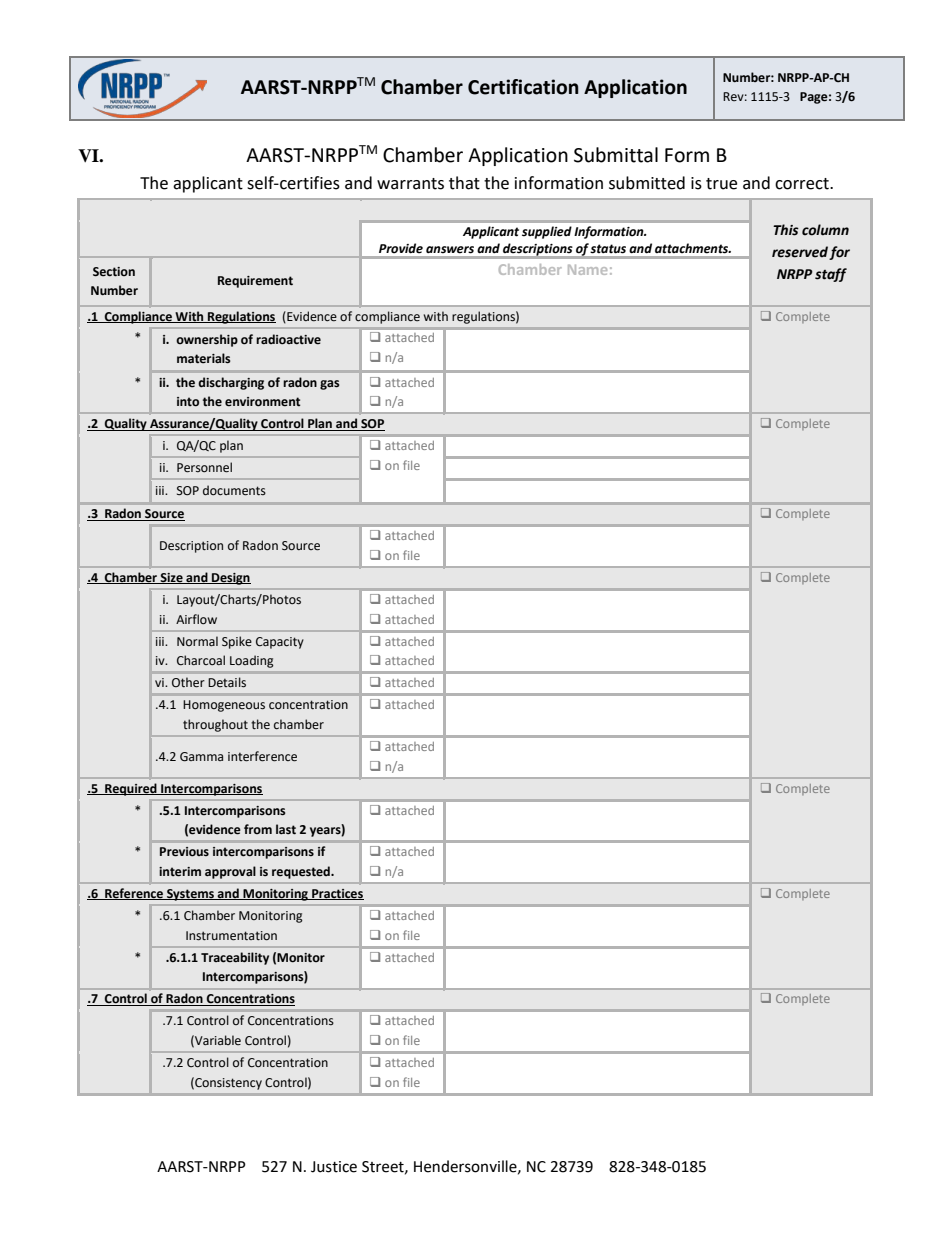  I want to click on requested, so click(302, 872).
